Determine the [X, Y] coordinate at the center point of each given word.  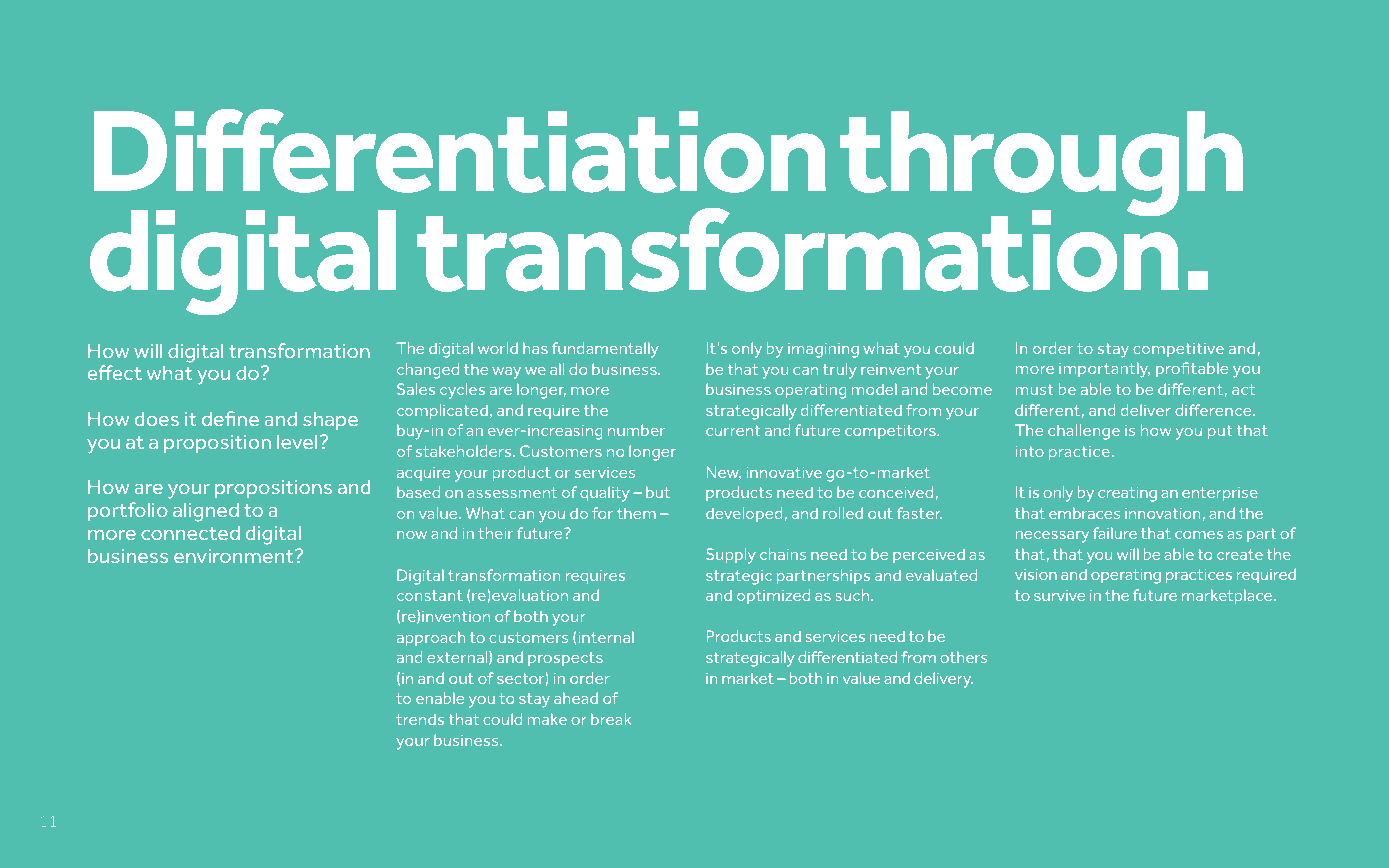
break [611, 719]
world [498, 348]
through [1041, 165]
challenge [1084, 432]
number [636, 430]
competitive [1178, 350]
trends [420, 719]
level [297, 441]
